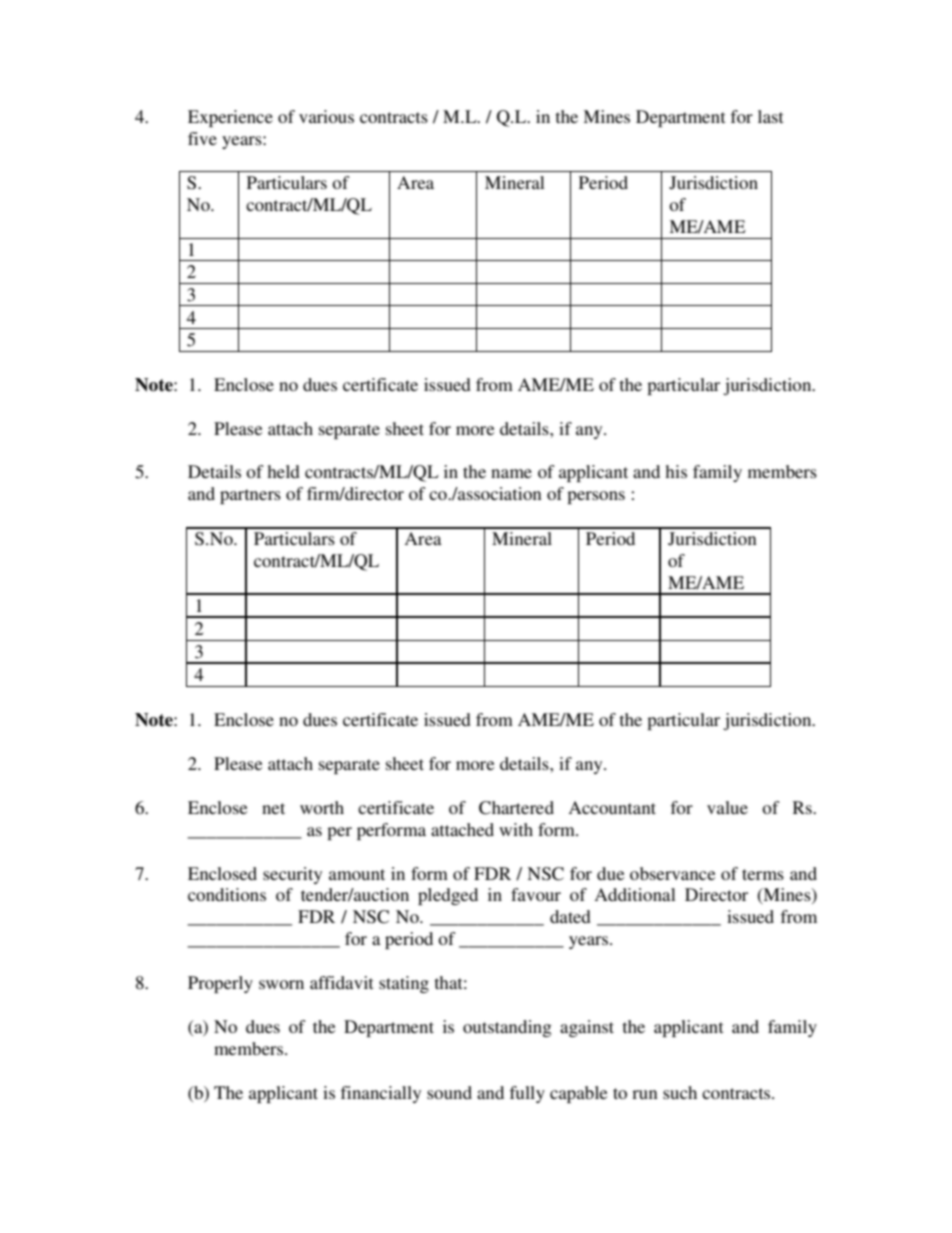 The height and width of the screenshot is (1233, 952). I want to click on sworn, so click(281, 984).
